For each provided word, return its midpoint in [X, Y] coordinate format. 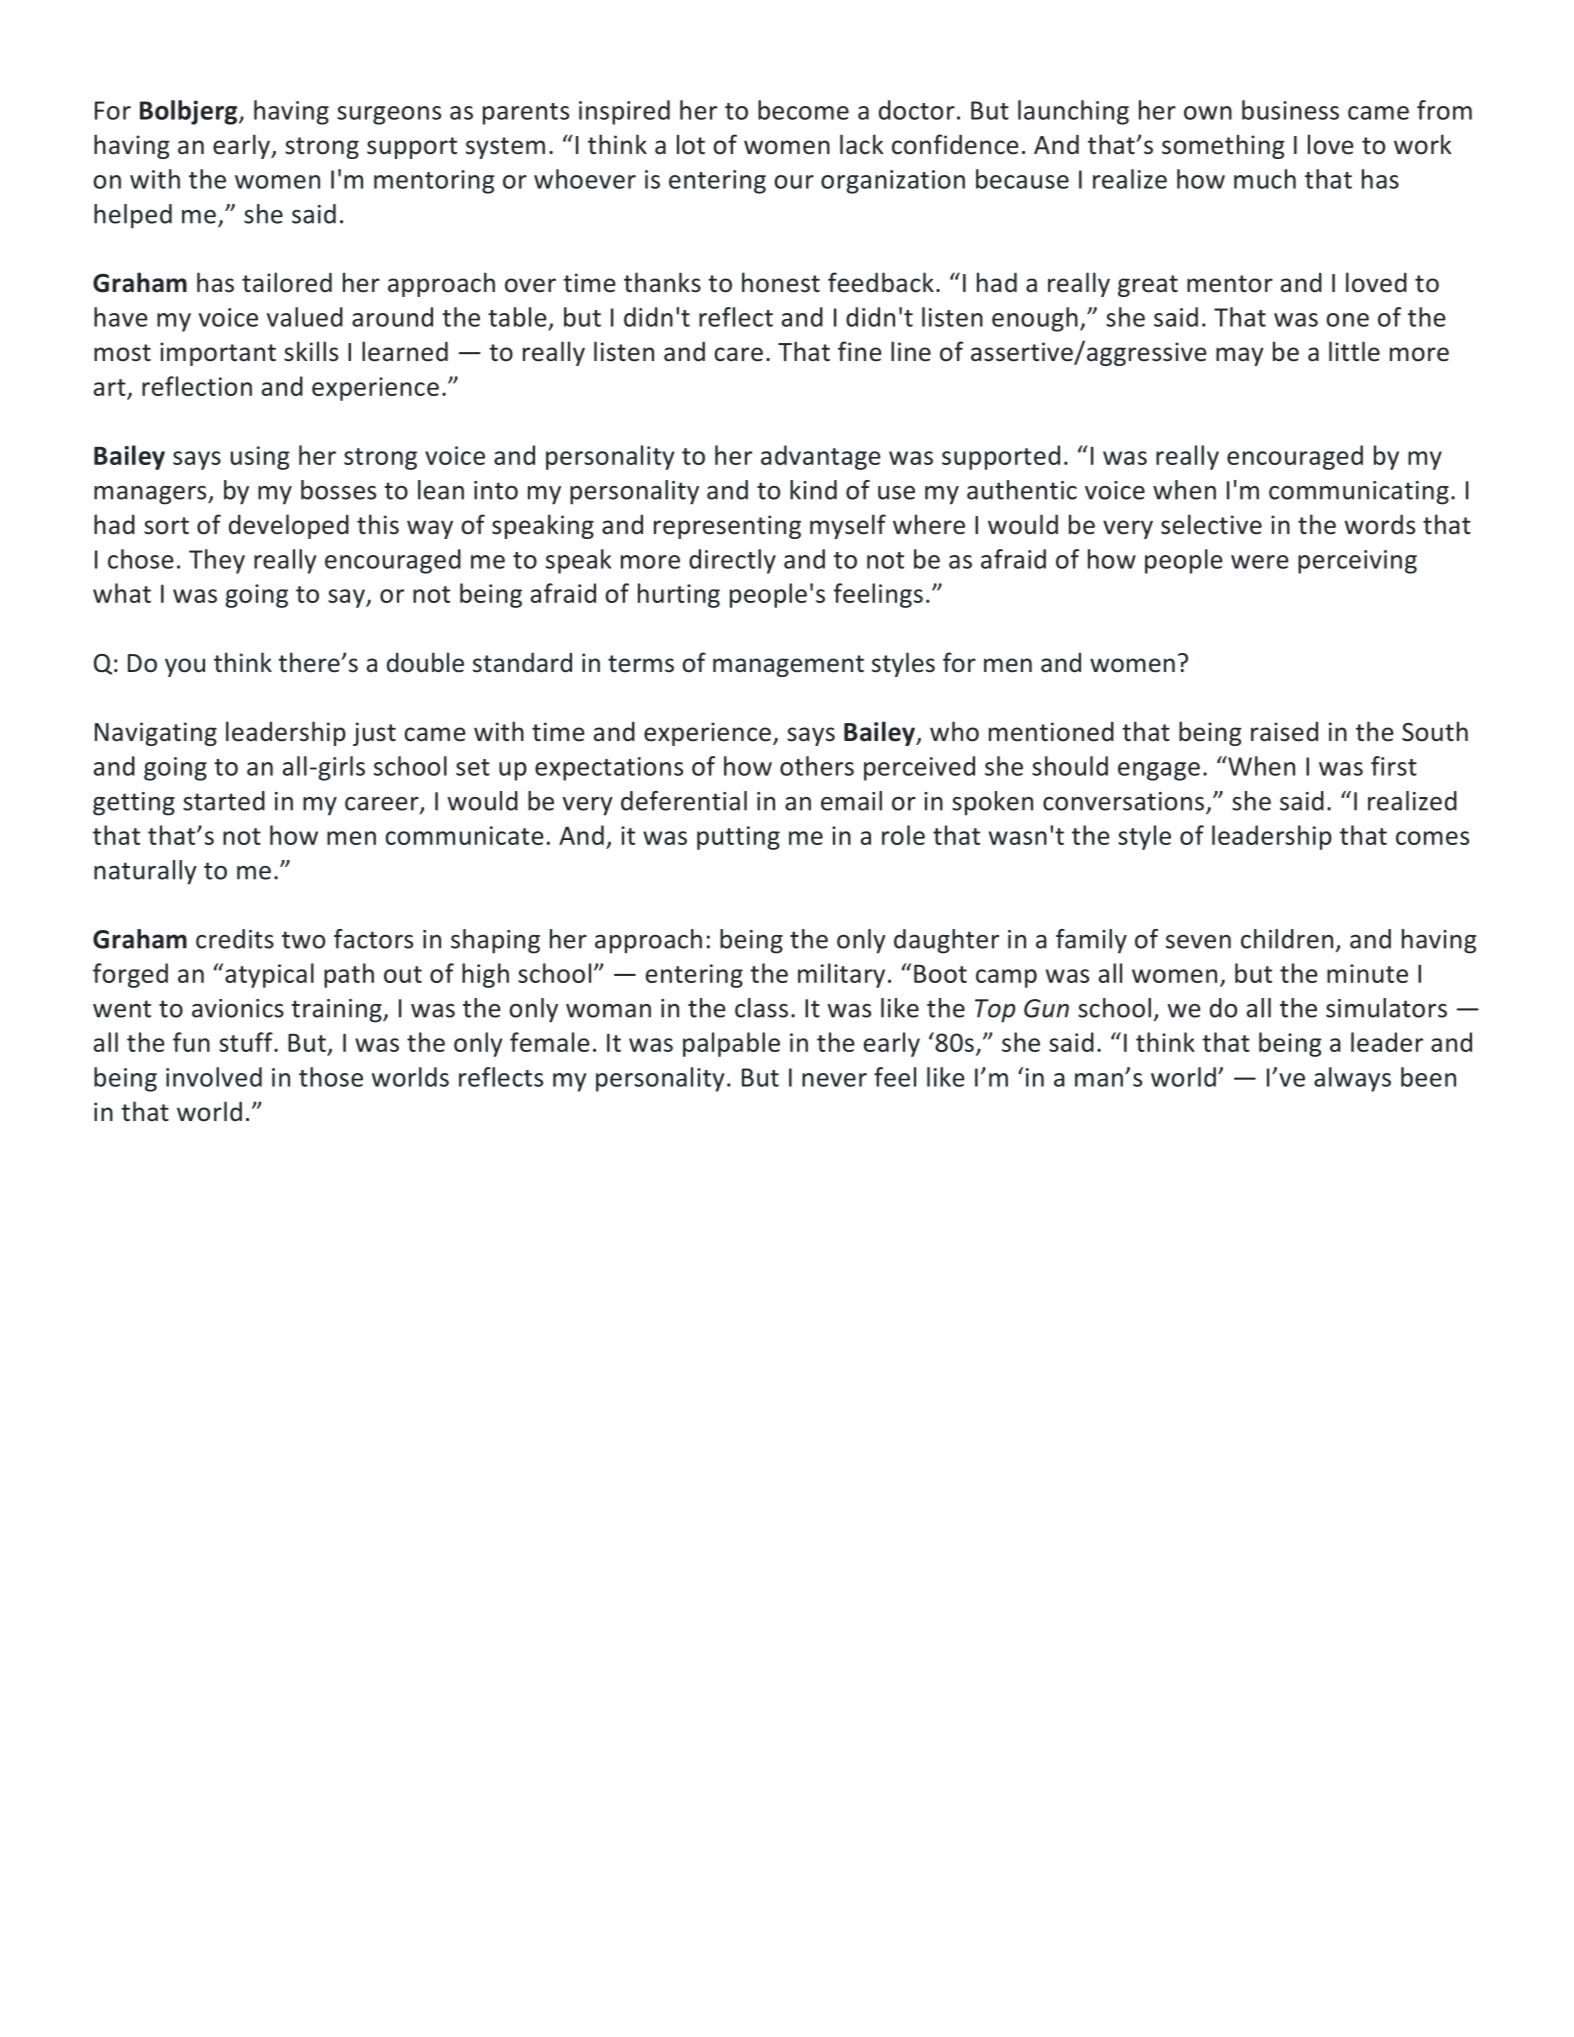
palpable [731, 1044]
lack [862, 144]
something [1223, 146]
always [1352, 1079]
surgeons [389, 115]
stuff [247, 1042]
